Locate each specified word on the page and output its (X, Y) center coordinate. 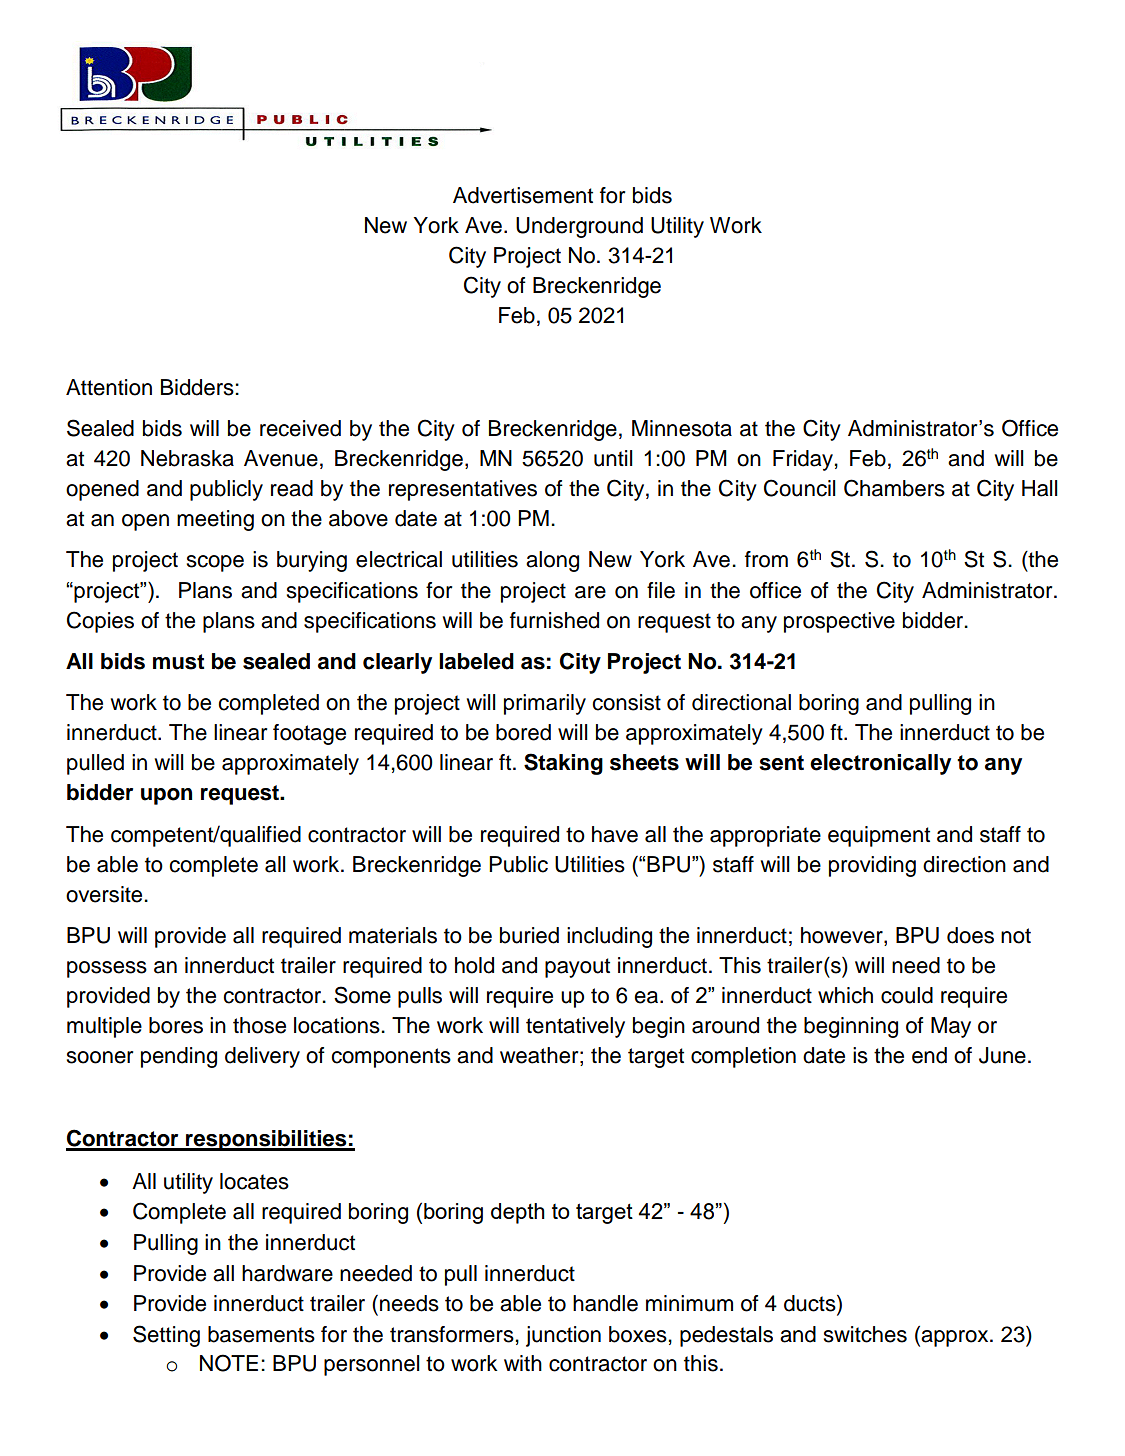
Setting (166, 1336)
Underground (579, 227)
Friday (803, 460)
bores (176, 1025)
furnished (554, 620)
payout (577, 968)
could (907, 995)
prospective (839, 622)
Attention (109, 387)
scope (215, 563)
